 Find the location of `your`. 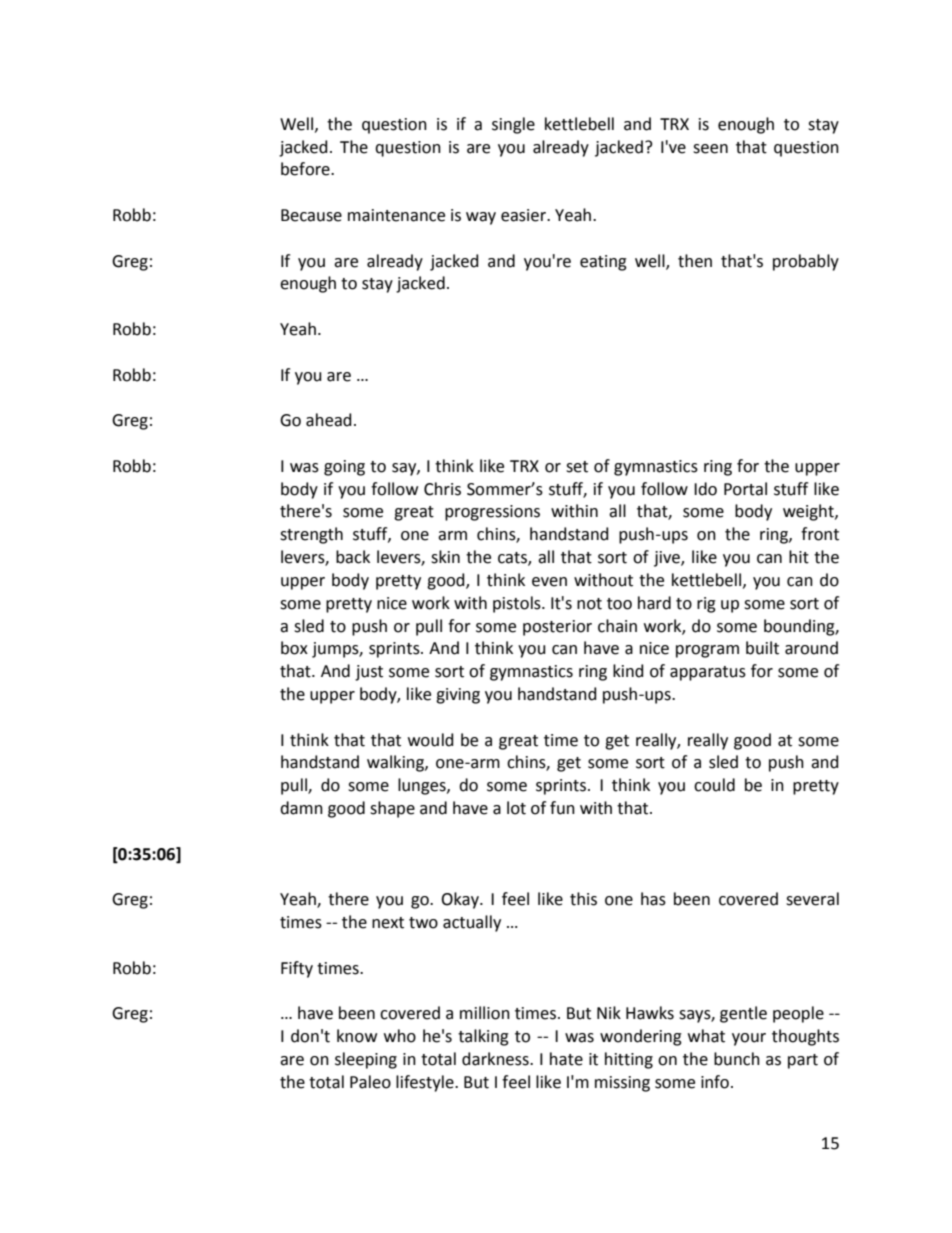

your is located at coordinates (749, 1039).
